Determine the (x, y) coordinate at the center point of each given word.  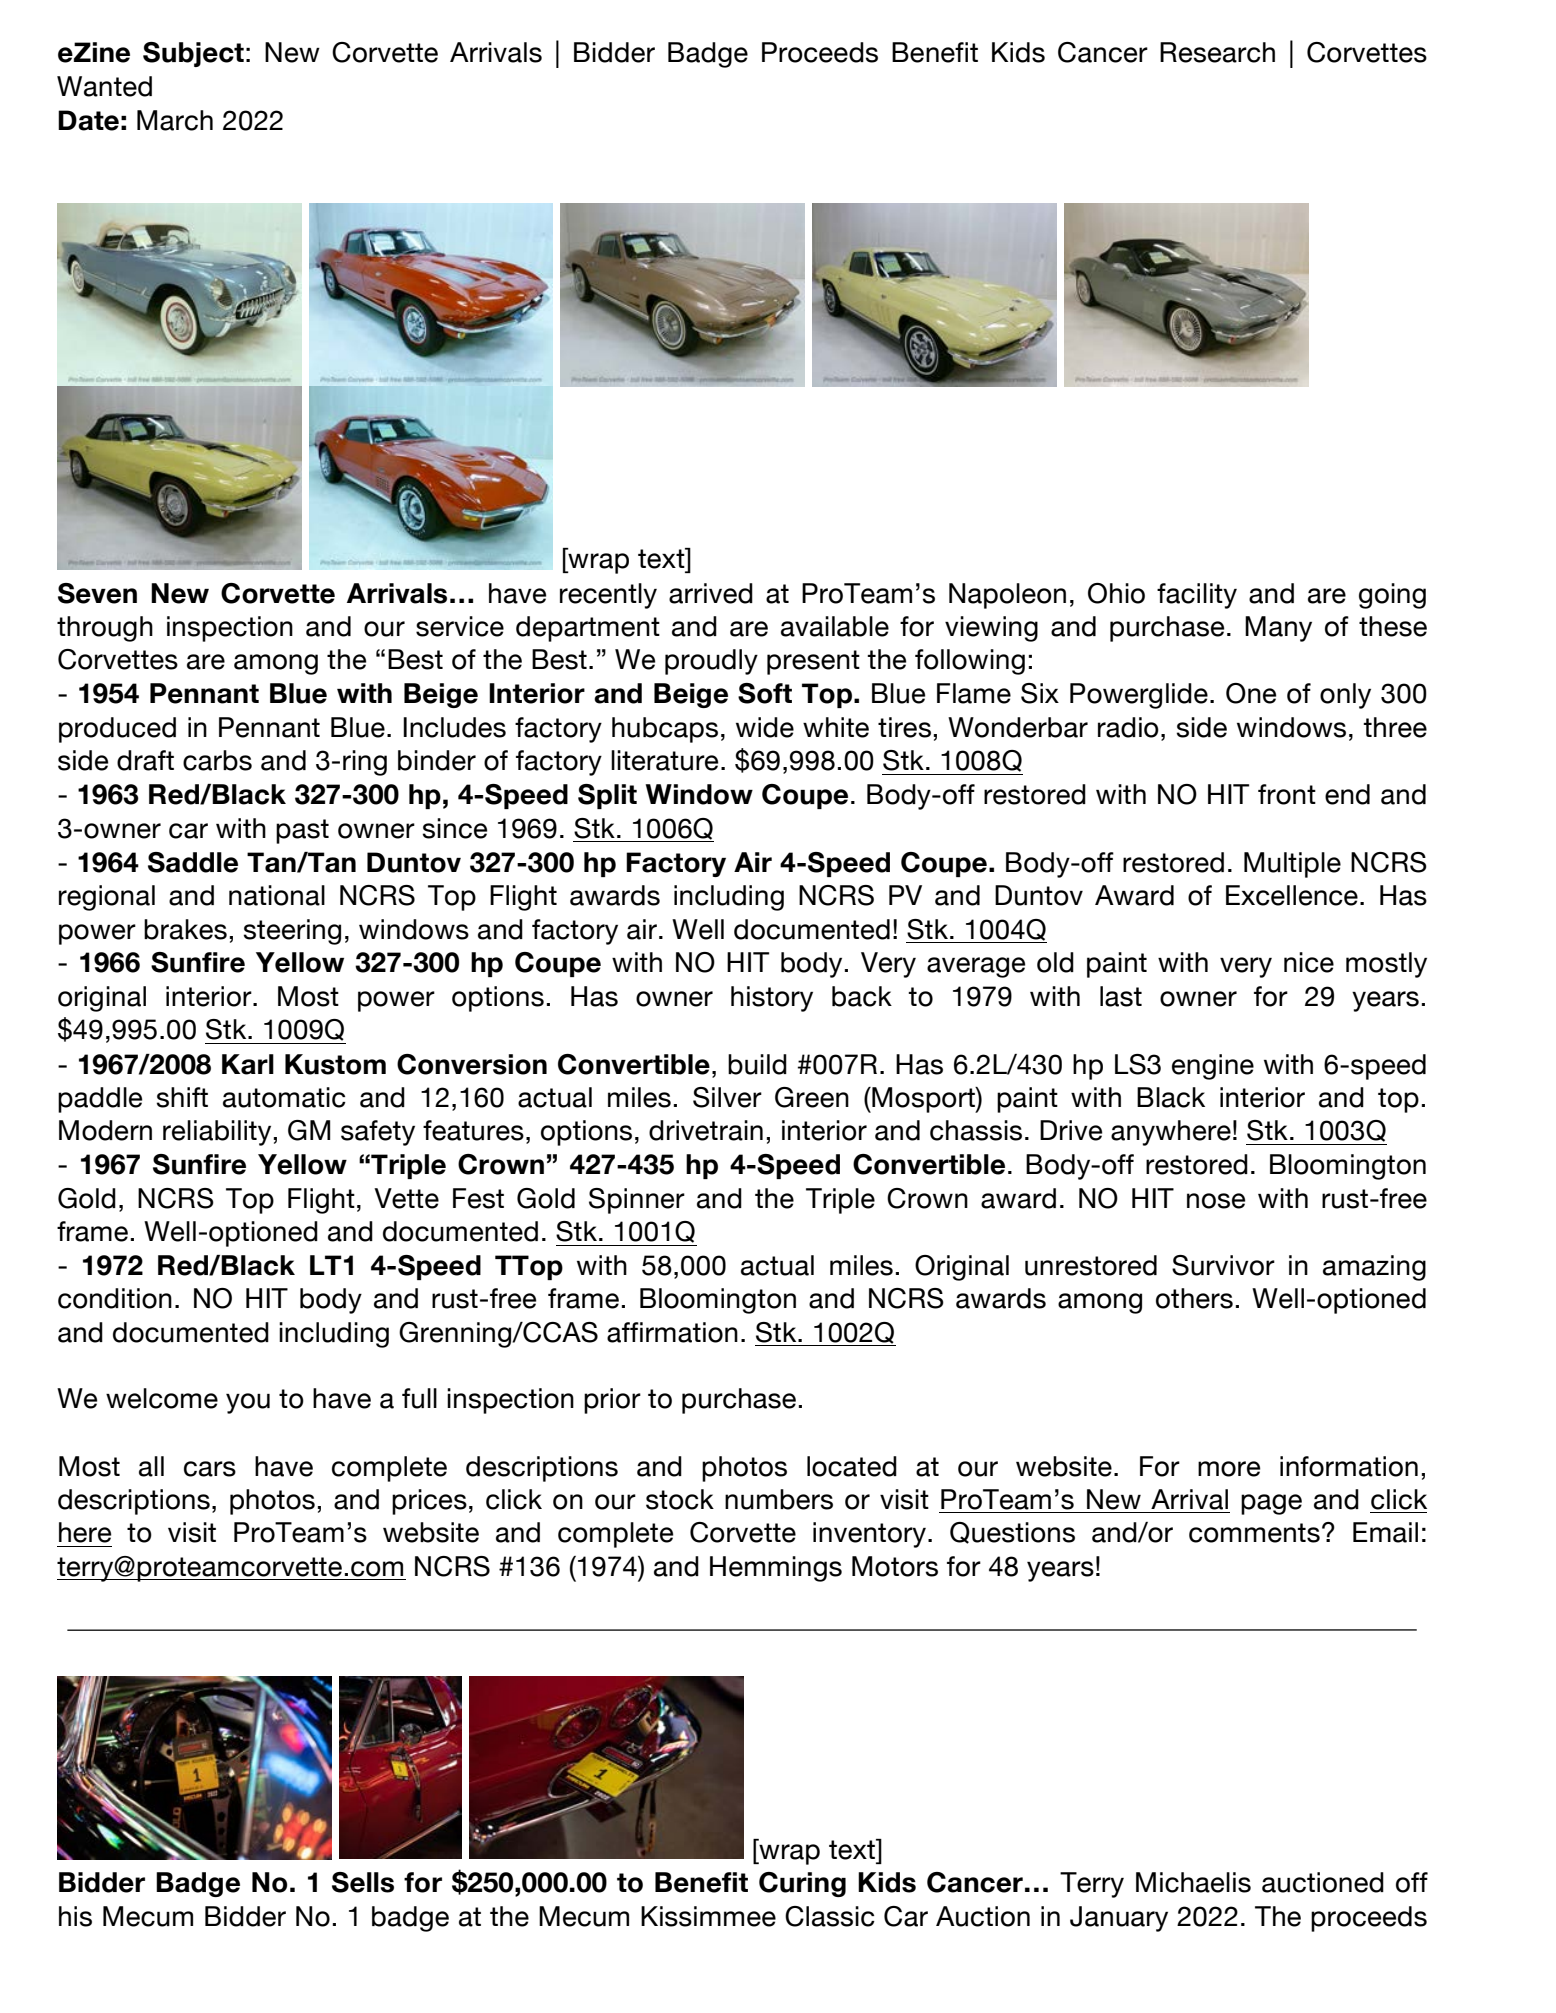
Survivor (1223, 1265)
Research (1217, 52)
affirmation (672, 1332)
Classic (830, 1916)
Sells (363, 1882)
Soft (765, 693)
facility (1197, 596)
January (1119, 1919)
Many (1278, 629)
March (175, 120)
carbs (217, 760)
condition (115, 1298)
